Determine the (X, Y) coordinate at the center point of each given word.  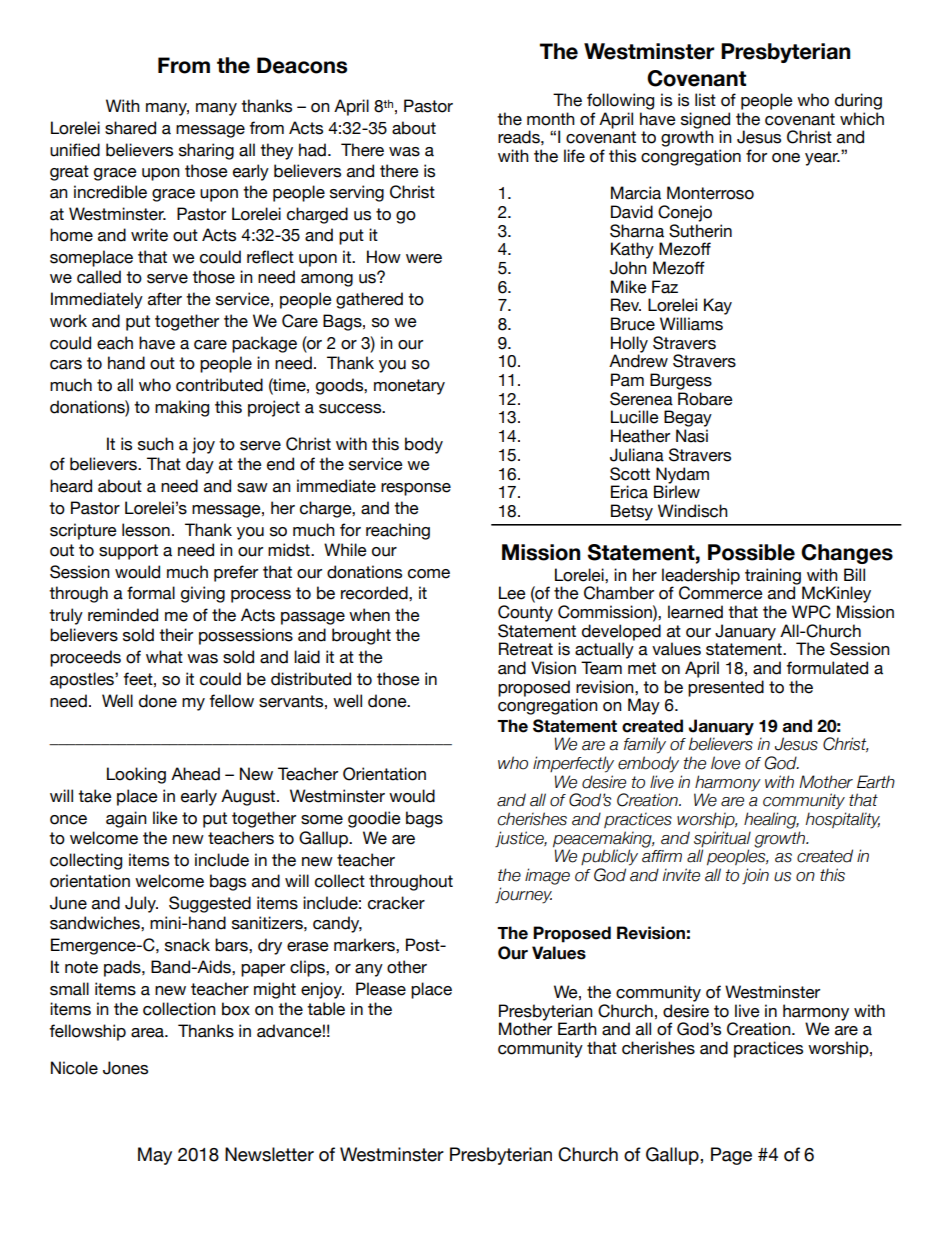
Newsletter (269, 1154)
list (705, 100)
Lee (512, 593)
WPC (811, 612)
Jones (125, 1068)
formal (151, 593)
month (551, 119)
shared (130, 128)
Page (731, 1156)
